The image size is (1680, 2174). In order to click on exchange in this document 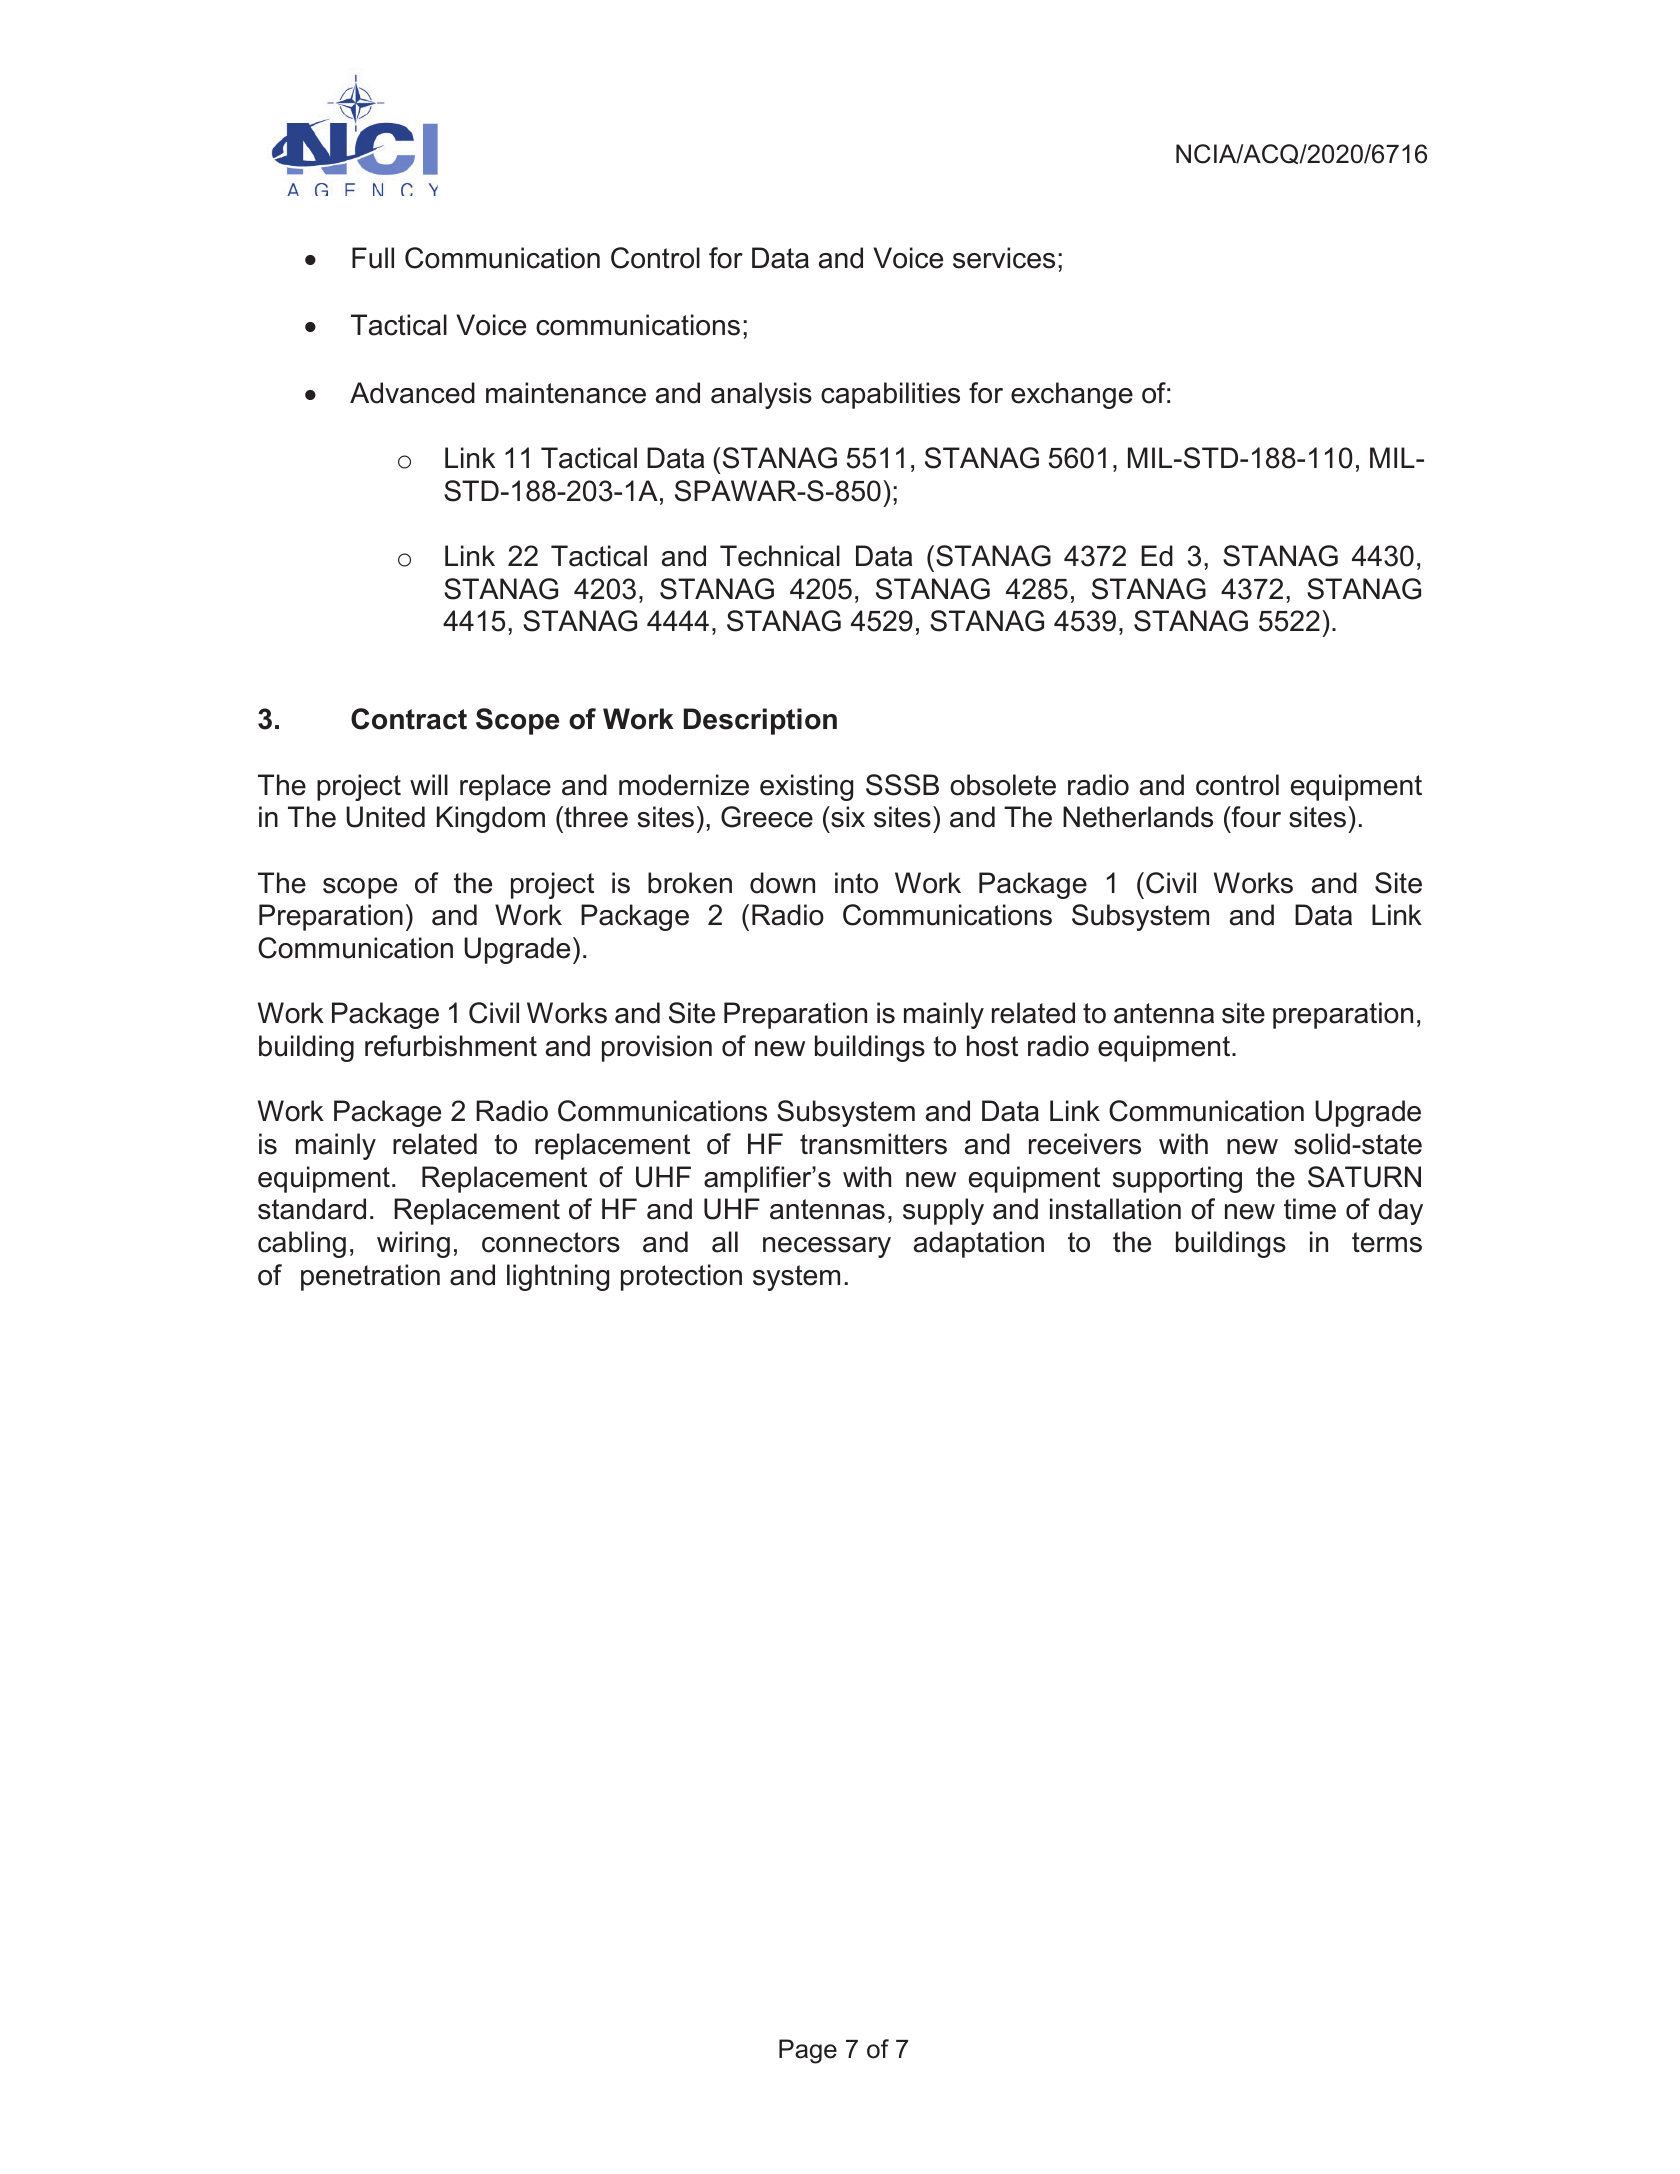, I will do `click(1072, 395)`.
